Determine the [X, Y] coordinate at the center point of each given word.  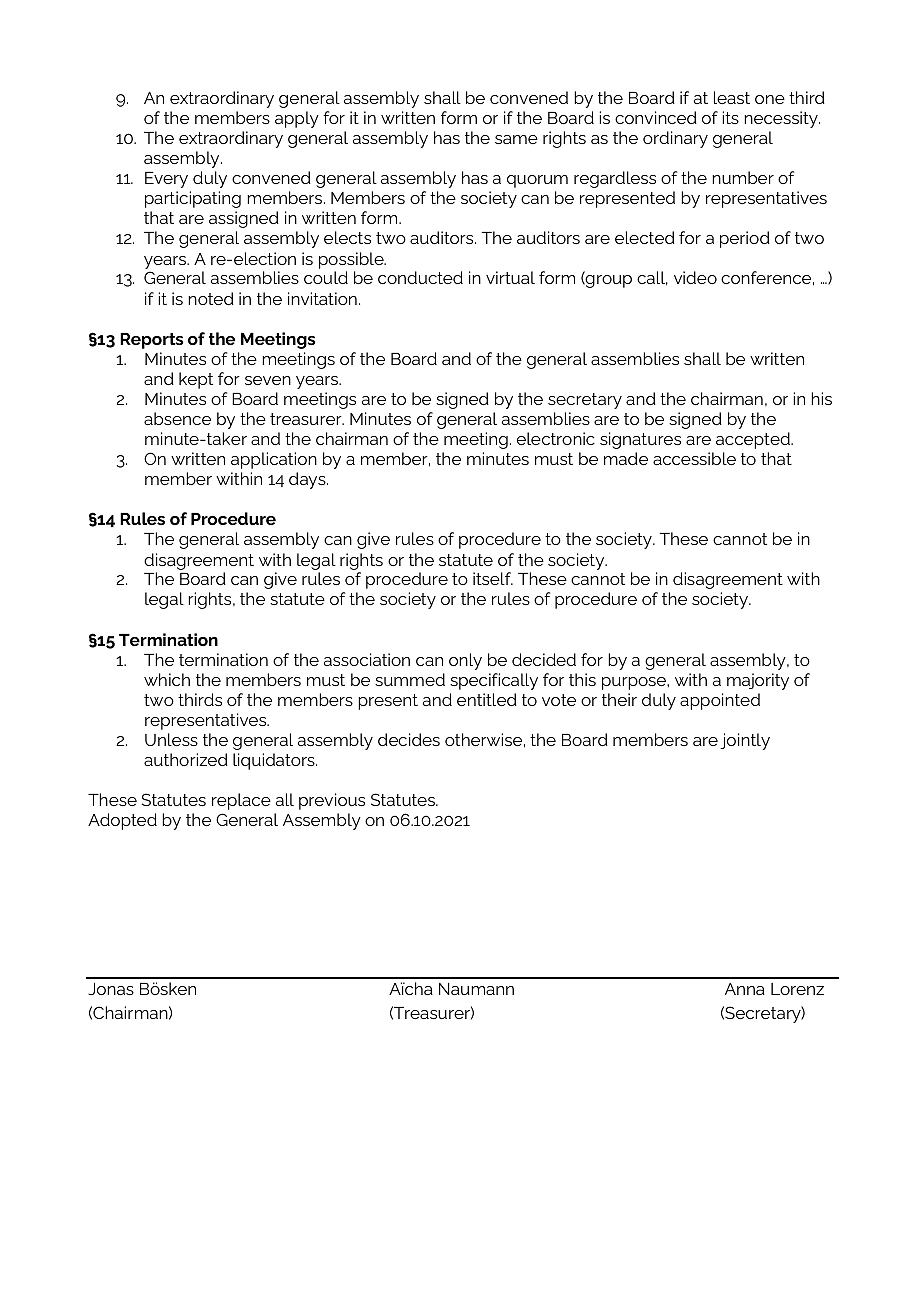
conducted [420, 277]
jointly [745, 741]
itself [493, 578]
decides [409, 739]
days [308, 480]
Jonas [111, 989]
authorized [186, 759]
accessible [694, 458]
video [695, 277]
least [732, 97]
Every [166, 180]
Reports [151, 341]
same [516, 139]
